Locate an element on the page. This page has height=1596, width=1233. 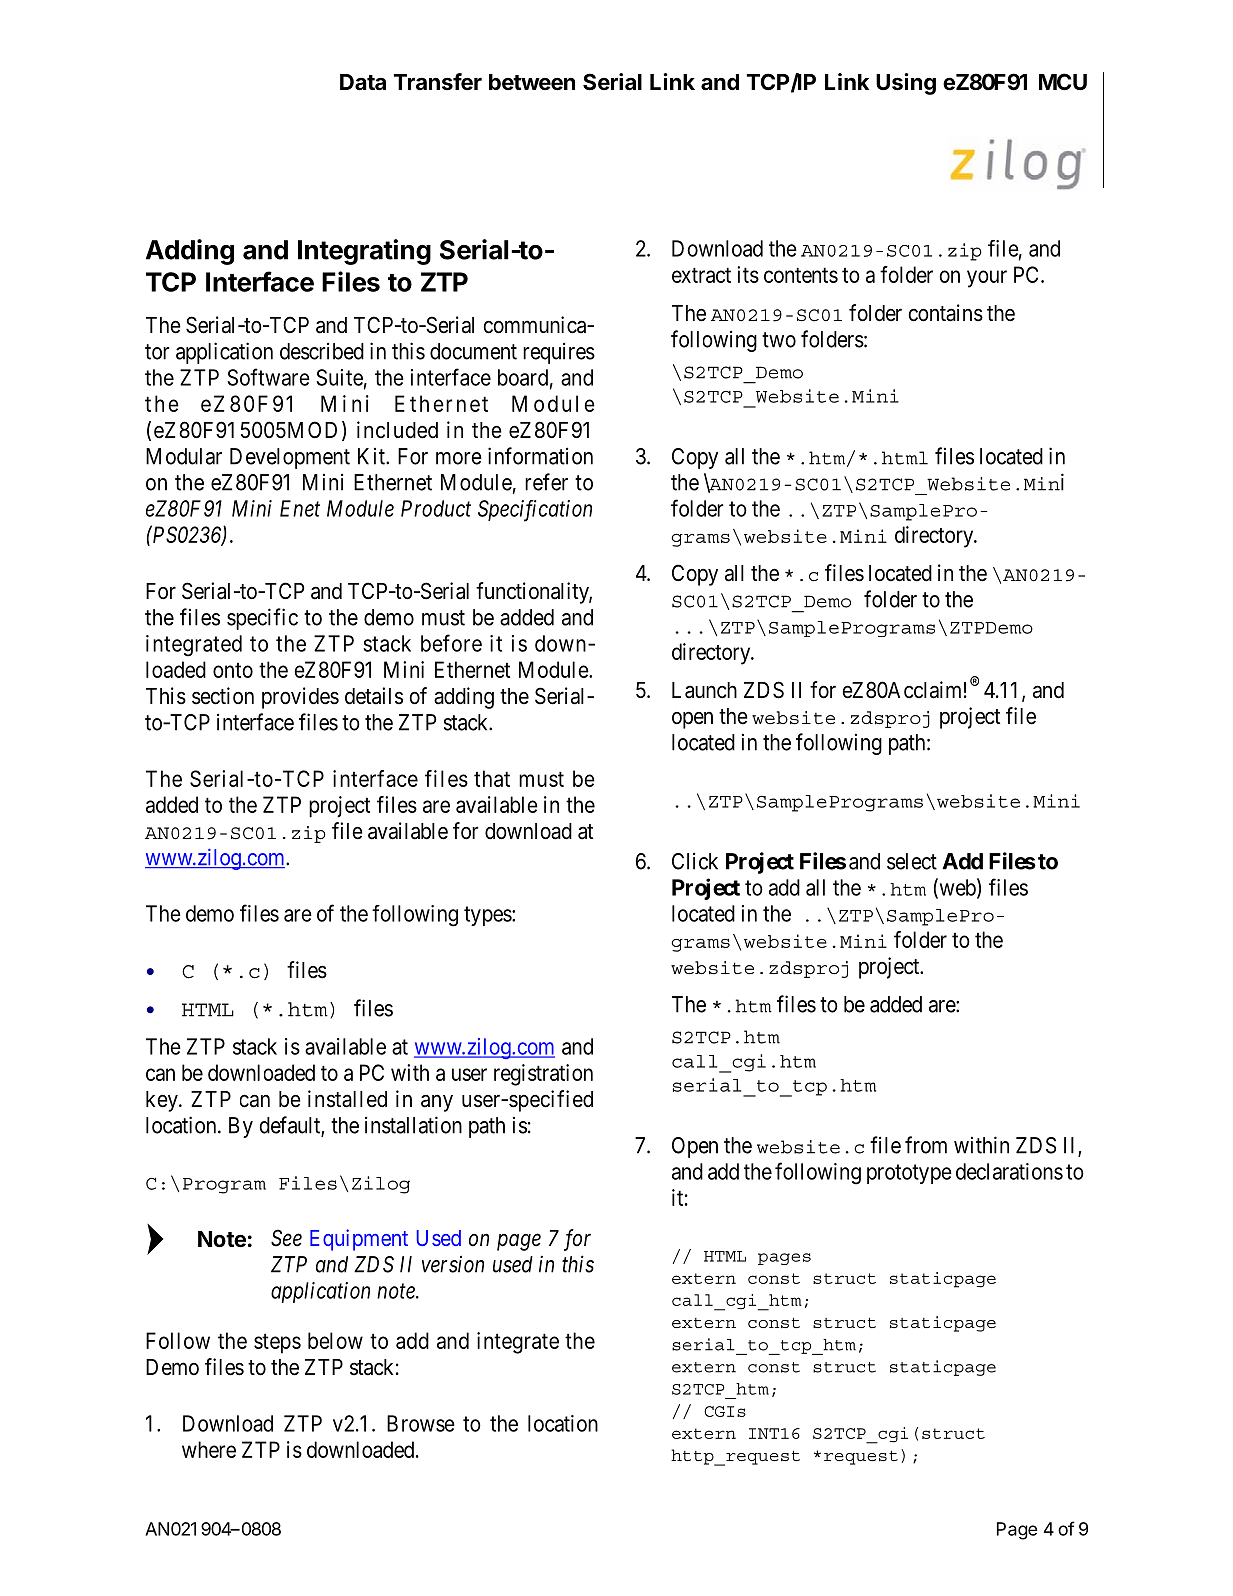
select is located at coordinates (912, 861).
